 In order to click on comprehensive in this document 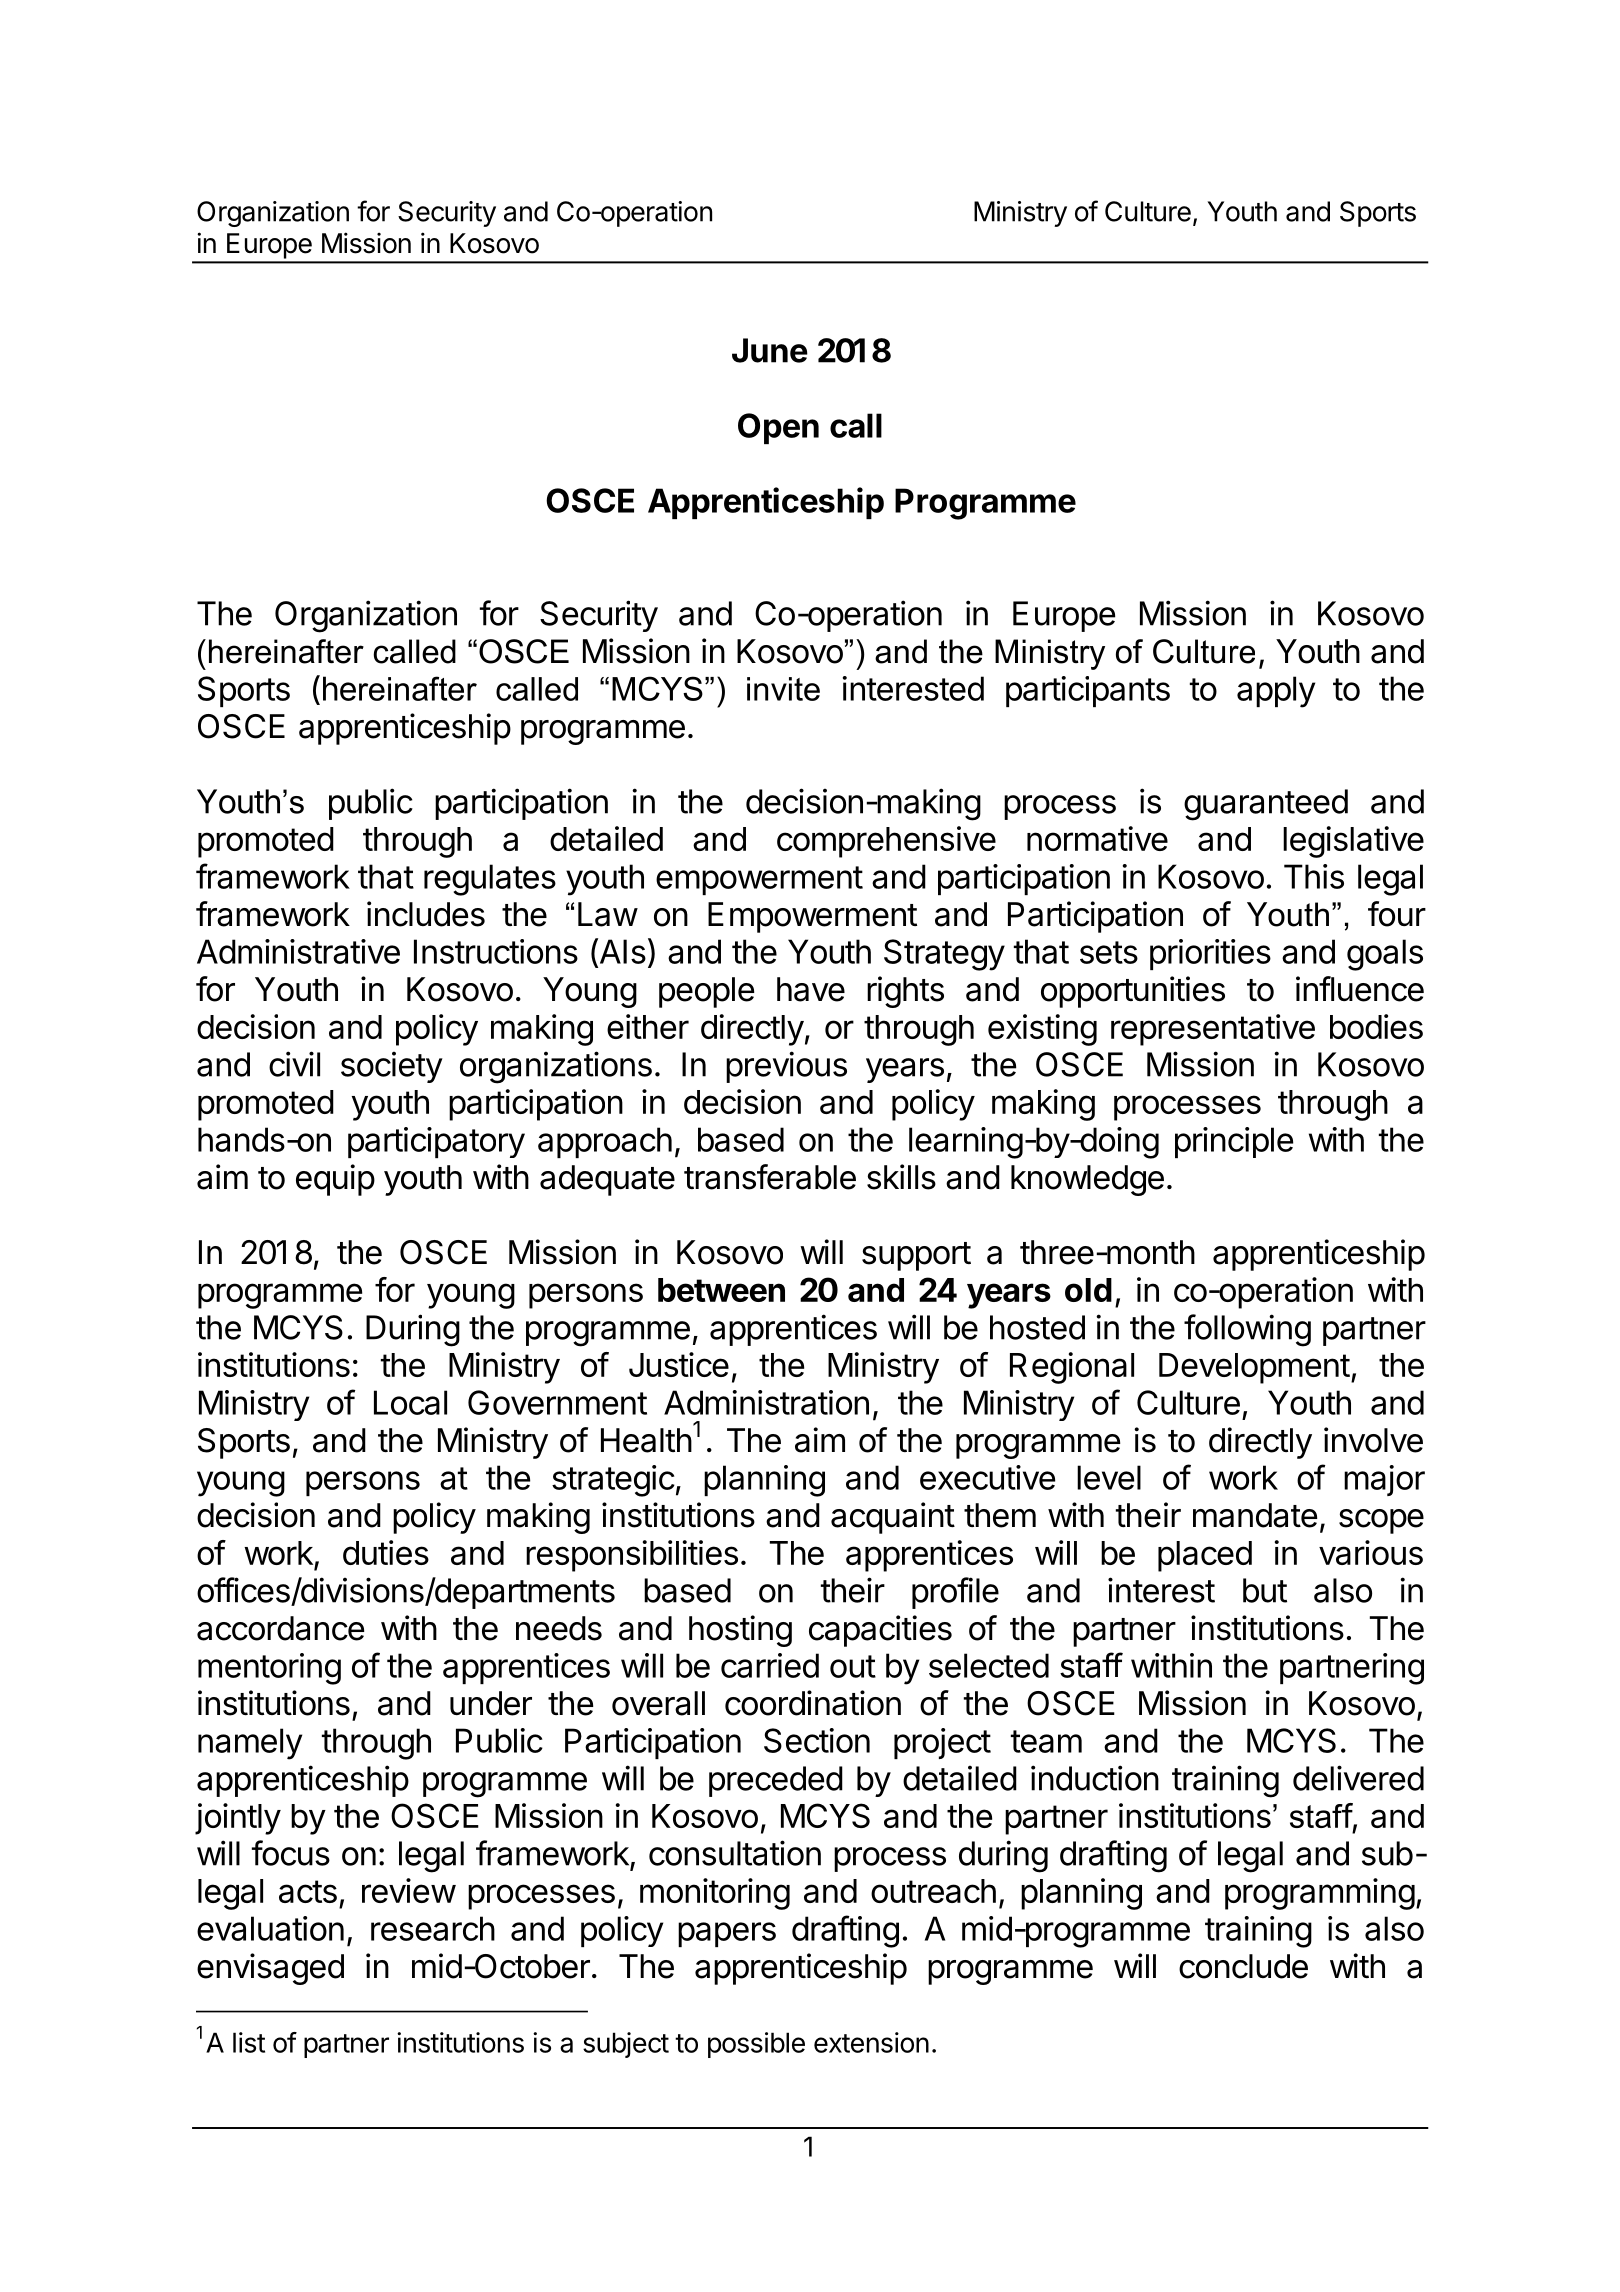, I will do `click(886, 842)`.
